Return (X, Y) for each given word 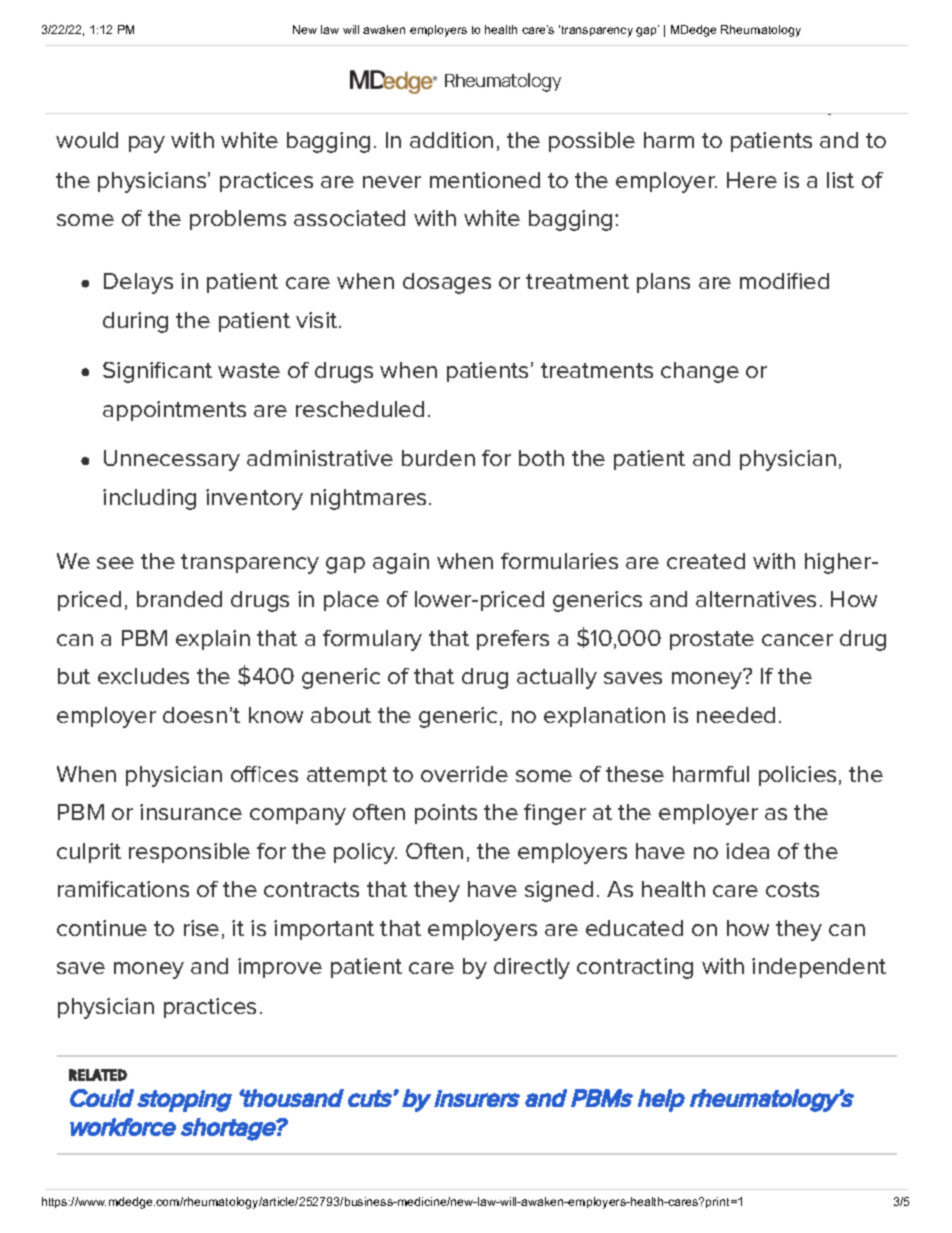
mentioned (485, 180)
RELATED (98, 1075)
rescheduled (360, 409)
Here (752, 180)
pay (147, 144)
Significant (157, 372)
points (446, 814)
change (700, 372)
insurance (191, 812)
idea (747, 851)
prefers (513, 640)
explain (213, 640)
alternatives (756, 599)
